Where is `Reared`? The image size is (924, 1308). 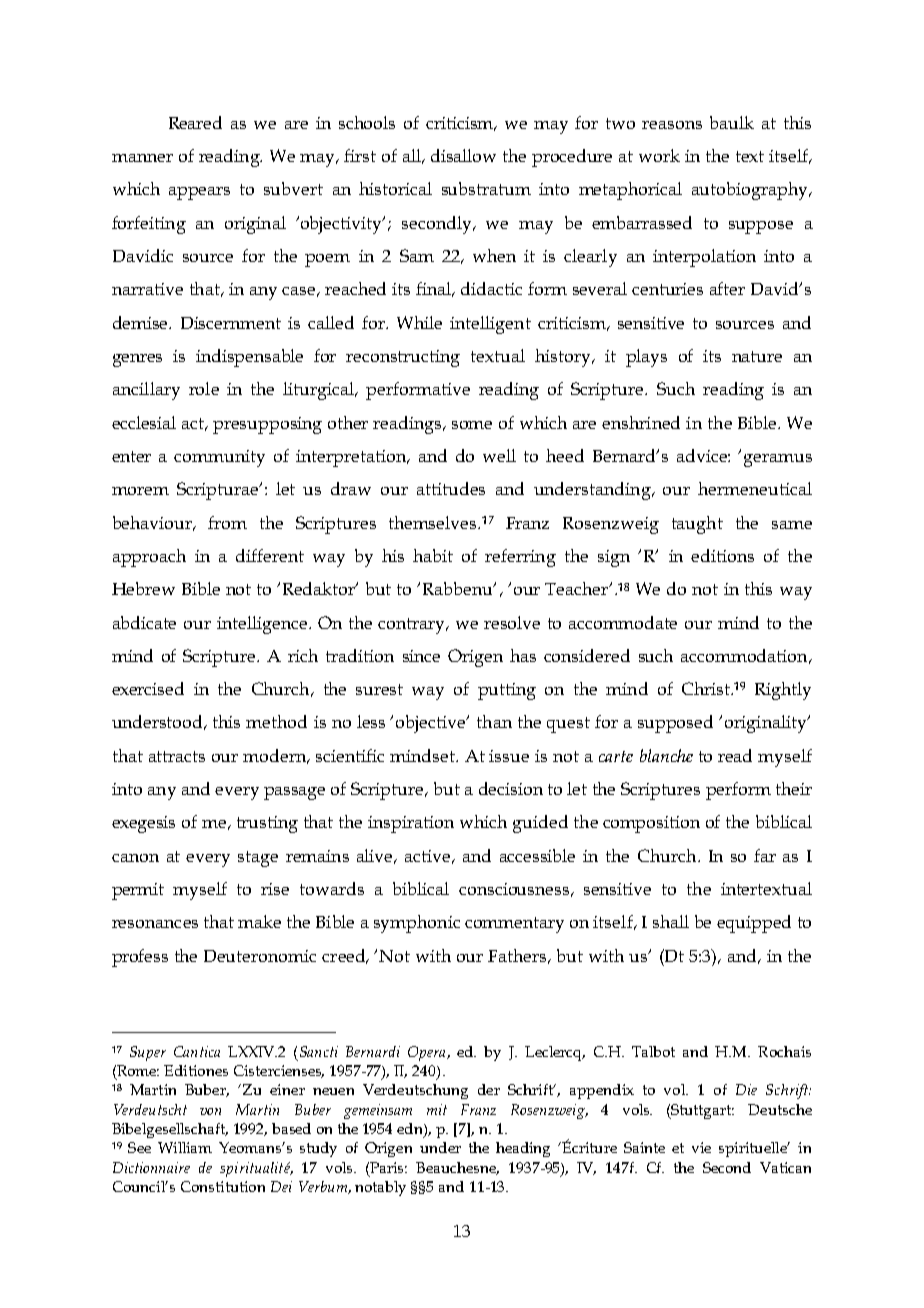
Reared is located at coordinates (195, 122).
